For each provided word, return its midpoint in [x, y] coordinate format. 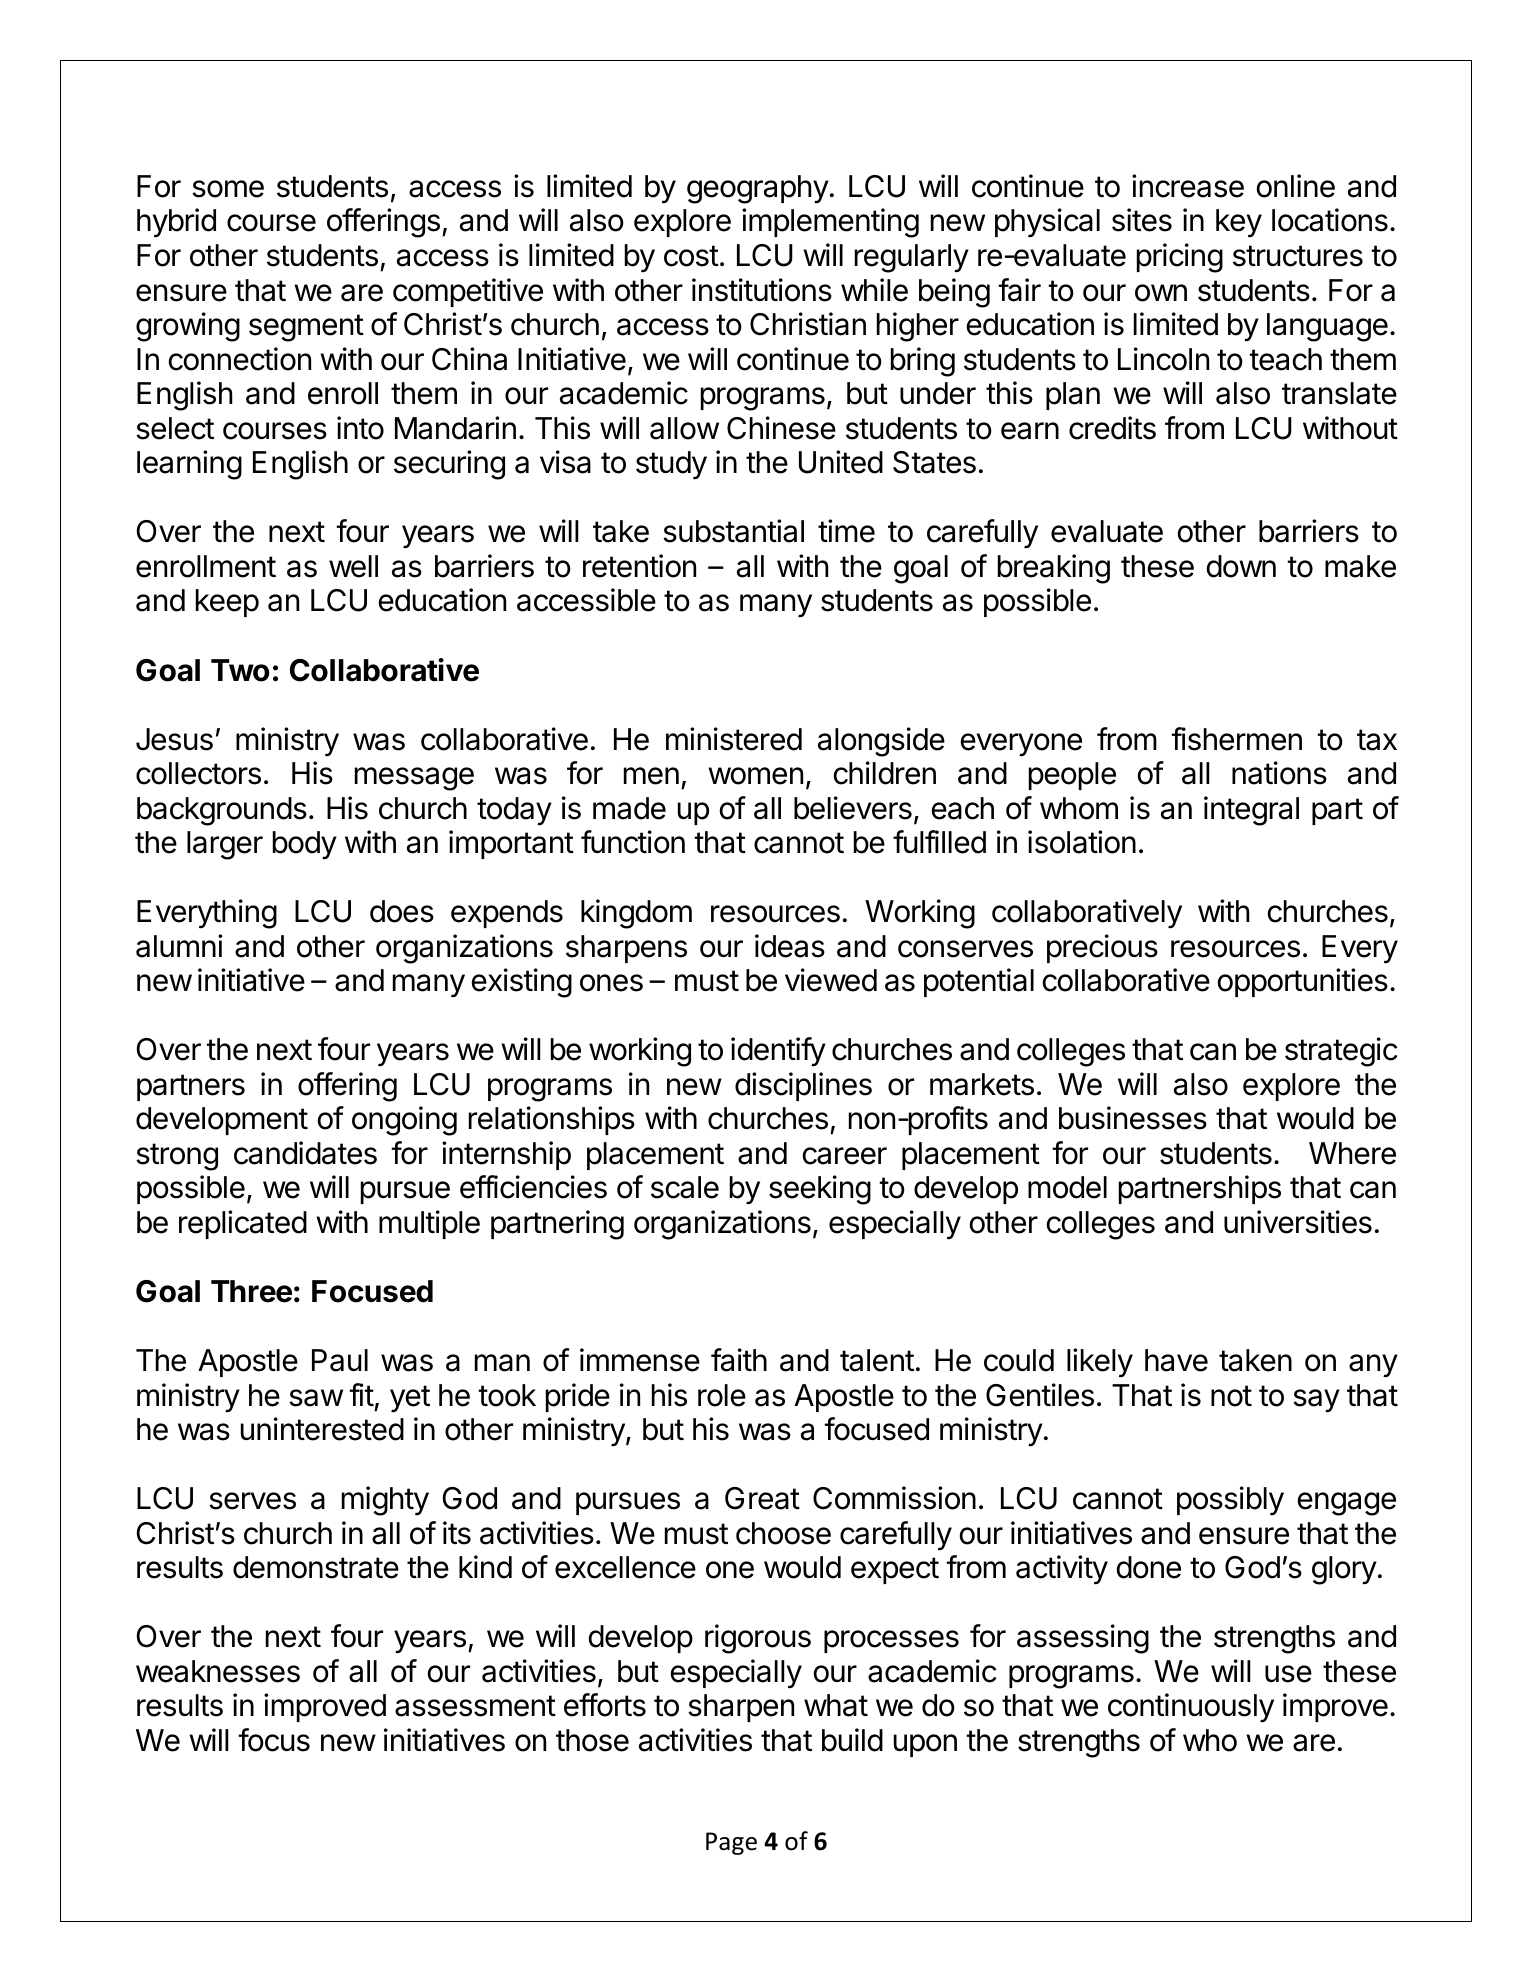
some [228, 189]
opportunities [1303, 982]
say [1316, 1401]
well [353, 566]
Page [731, 1843]
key [1239, 223]
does [402, 911]
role [722, 1395]
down [1241, 566]
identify [778, 1052]
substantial [733, 531]
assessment [475, 1706]
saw [316, 1398]
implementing [830, 223]
